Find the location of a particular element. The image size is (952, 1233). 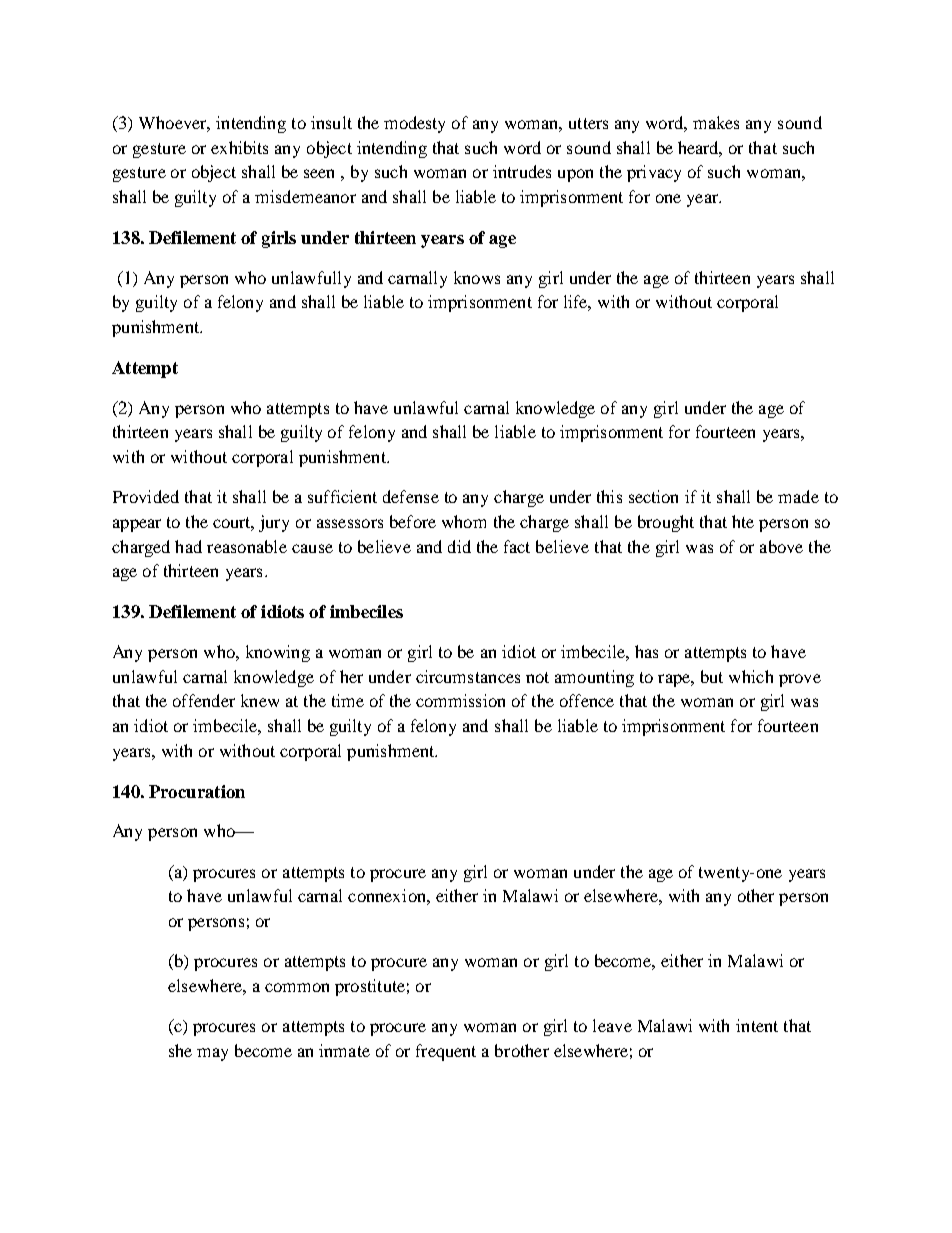

exhibits is located at coordinates (239, 147).
